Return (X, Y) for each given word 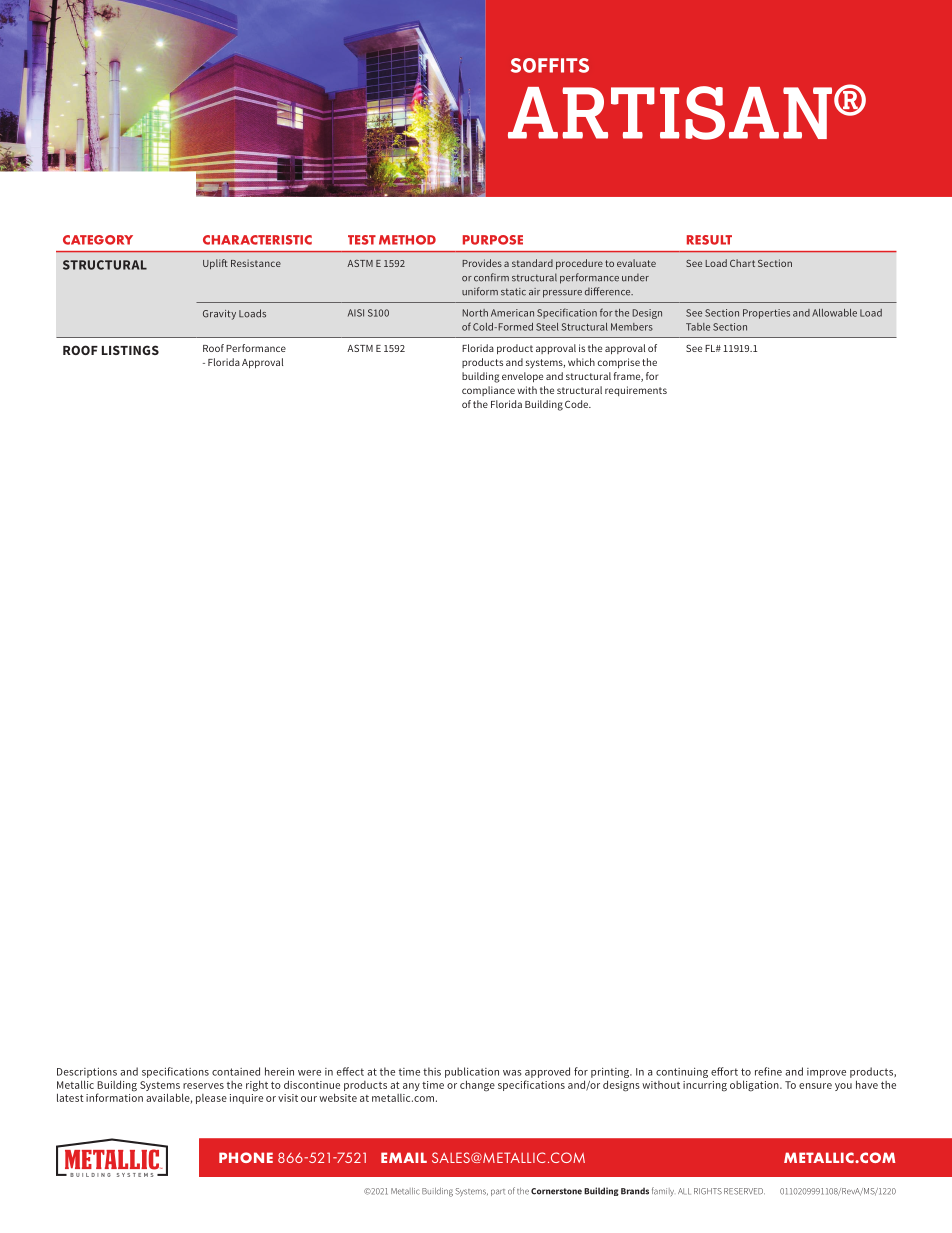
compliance (488, 391)
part (498, 1192)
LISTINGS (130, 350)
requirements (636, 391)
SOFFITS (550, 65)
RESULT (709, 240)
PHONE (246, 1157)
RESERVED (744, 1191)
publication (472, 1072)
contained (236, 1071)
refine (768, 1071)
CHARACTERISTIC (257, 240)
